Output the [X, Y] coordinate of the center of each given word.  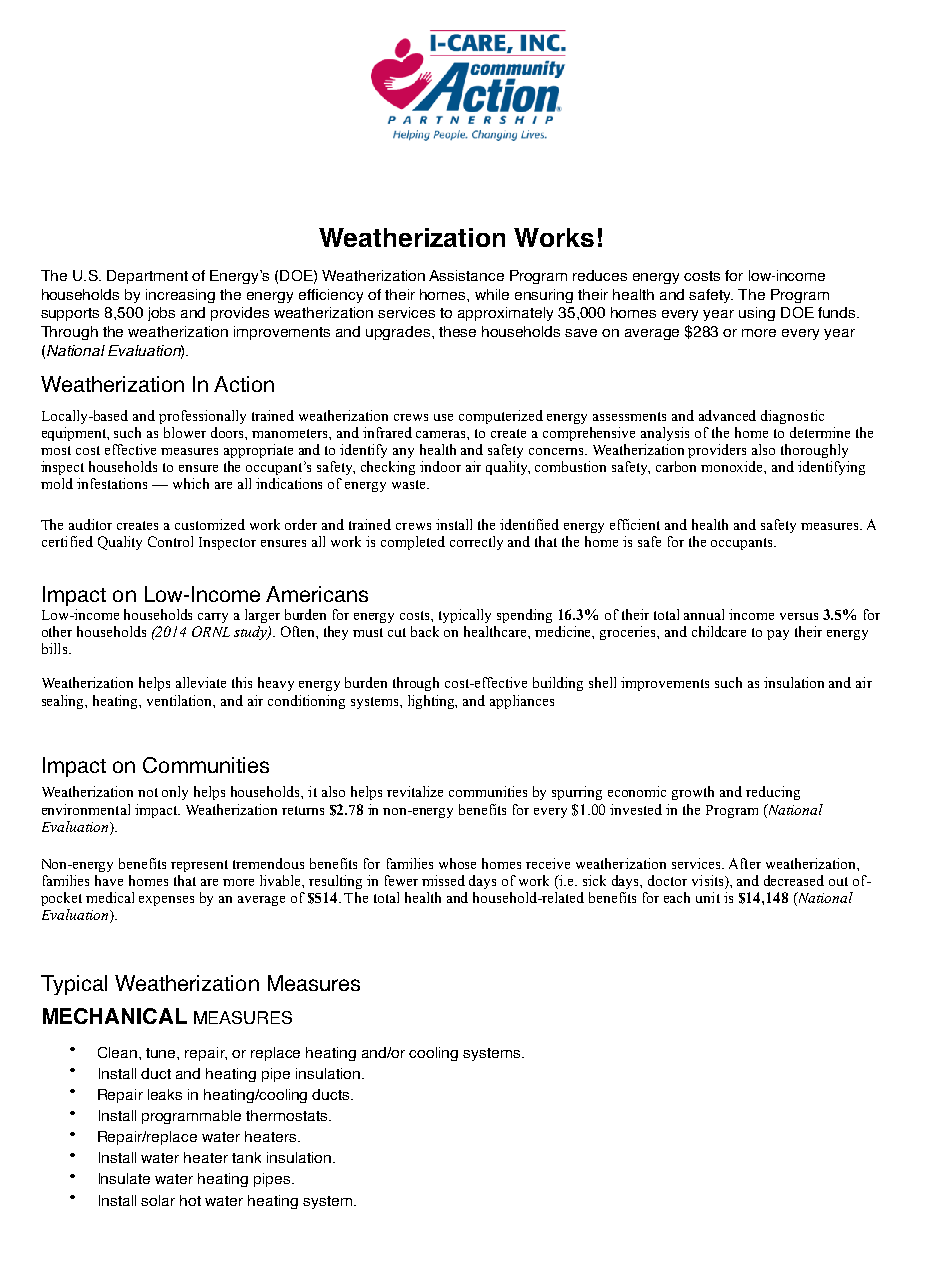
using [757, 314]
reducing [773, 793]
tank [246, 1157]
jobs [161, 314]
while [492, 294]
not [148, 792]
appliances [522, 702]
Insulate [124, 1178]
